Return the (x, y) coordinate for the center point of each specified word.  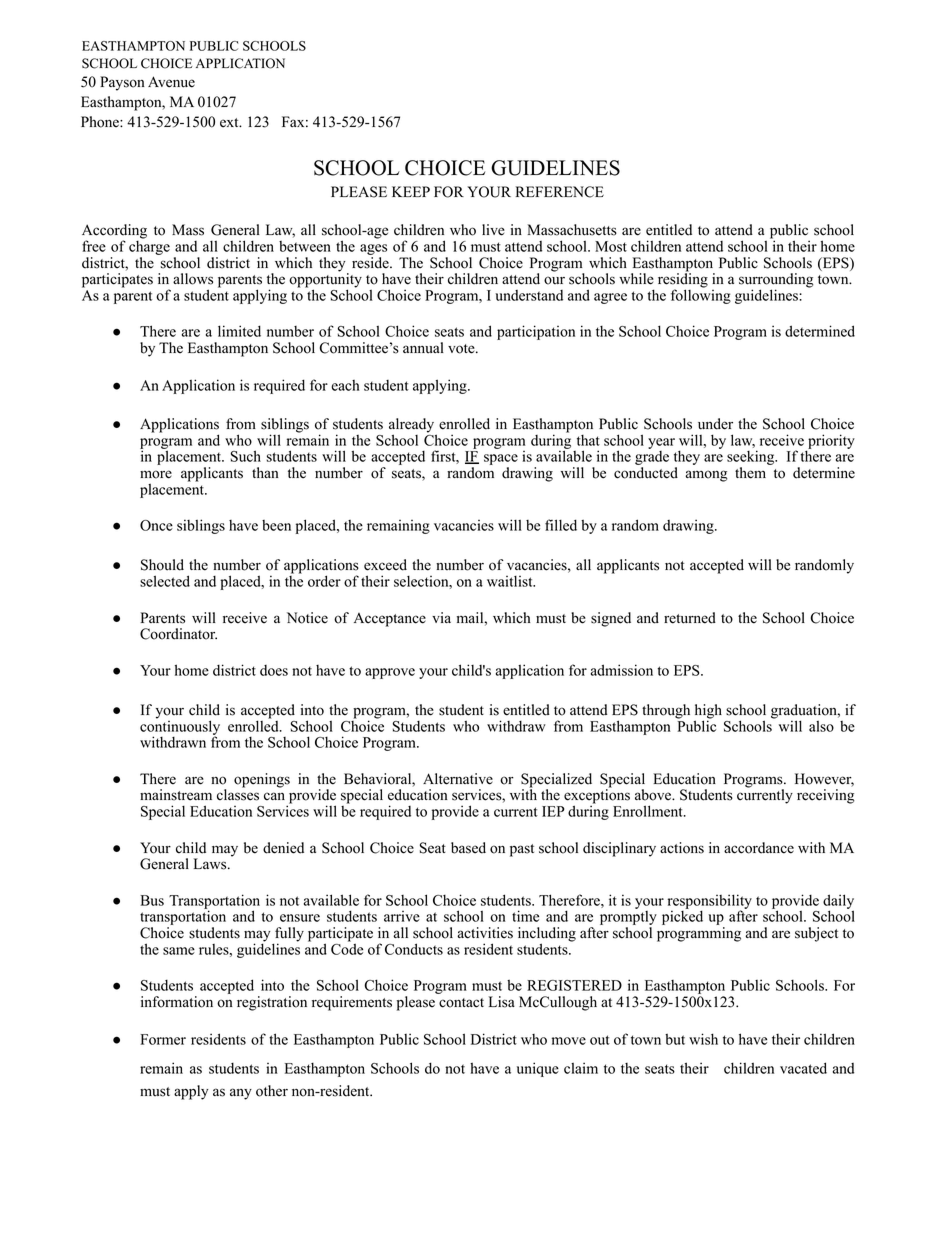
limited (239, 331)
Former (163, 1039)
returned (690, 618)
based (468, 848)
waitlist (511, 581)
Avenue (171, 82)
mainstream (176, 795)
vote (462, 349)
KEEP (411, 191)
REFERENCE (560, 192)
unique (538, 1069)
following (701, 295)
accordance (759, 848)
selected (165, 581)
